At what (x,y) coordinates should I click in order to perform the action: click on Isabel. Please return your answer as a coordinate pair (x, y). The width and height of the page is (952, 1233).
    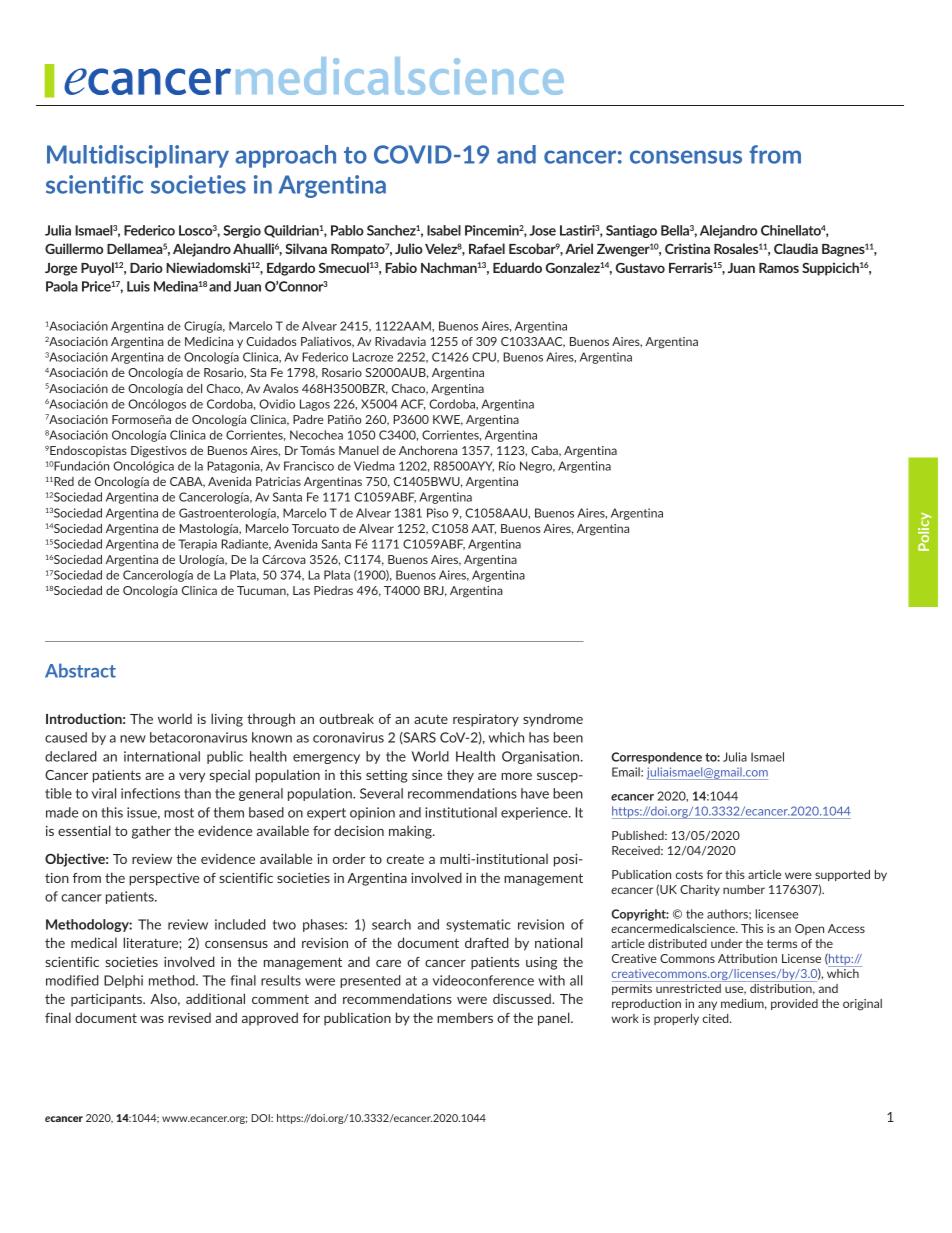
    Looking at the image, I should click on (444, 230).
